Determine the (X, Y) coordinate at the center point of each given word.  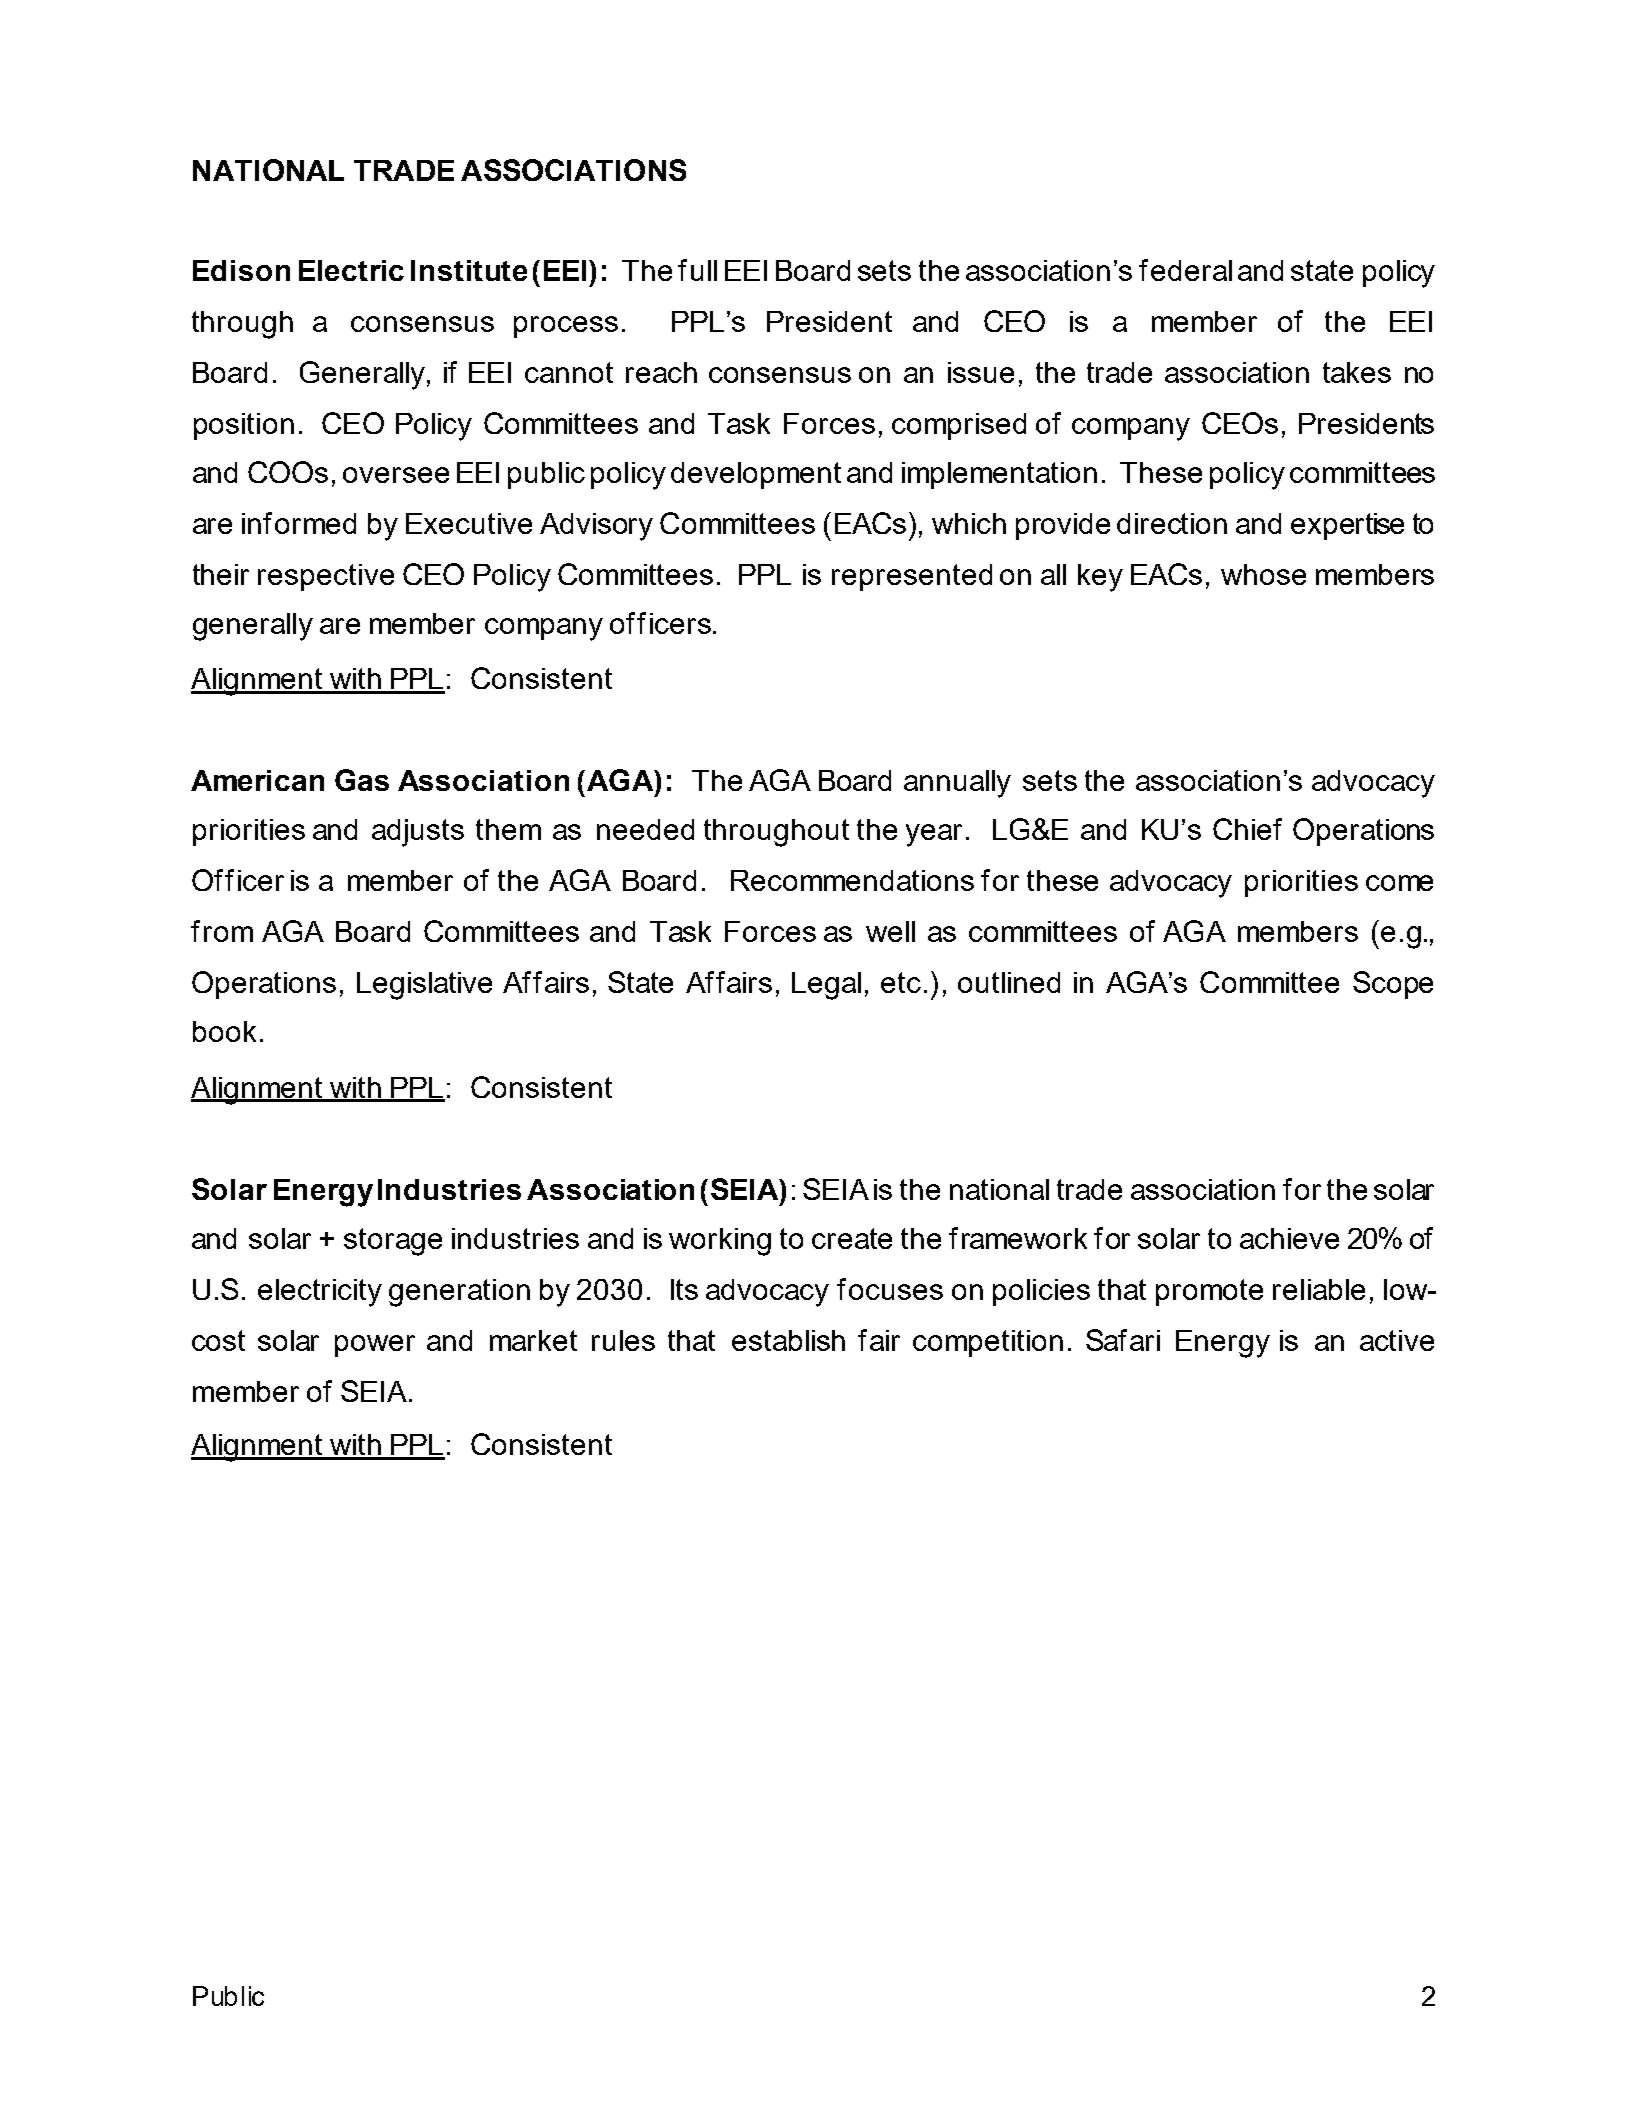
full (697, 270)
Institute (469, 270)
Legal (826, 986)
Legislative (424, 986)
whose (1263, 574)
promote (1209, 1292)
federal (1185, 270)
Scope (1393, 985)
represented (912, 577)
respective (326, 577)
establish (788, 1340)
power (375, 1346)
